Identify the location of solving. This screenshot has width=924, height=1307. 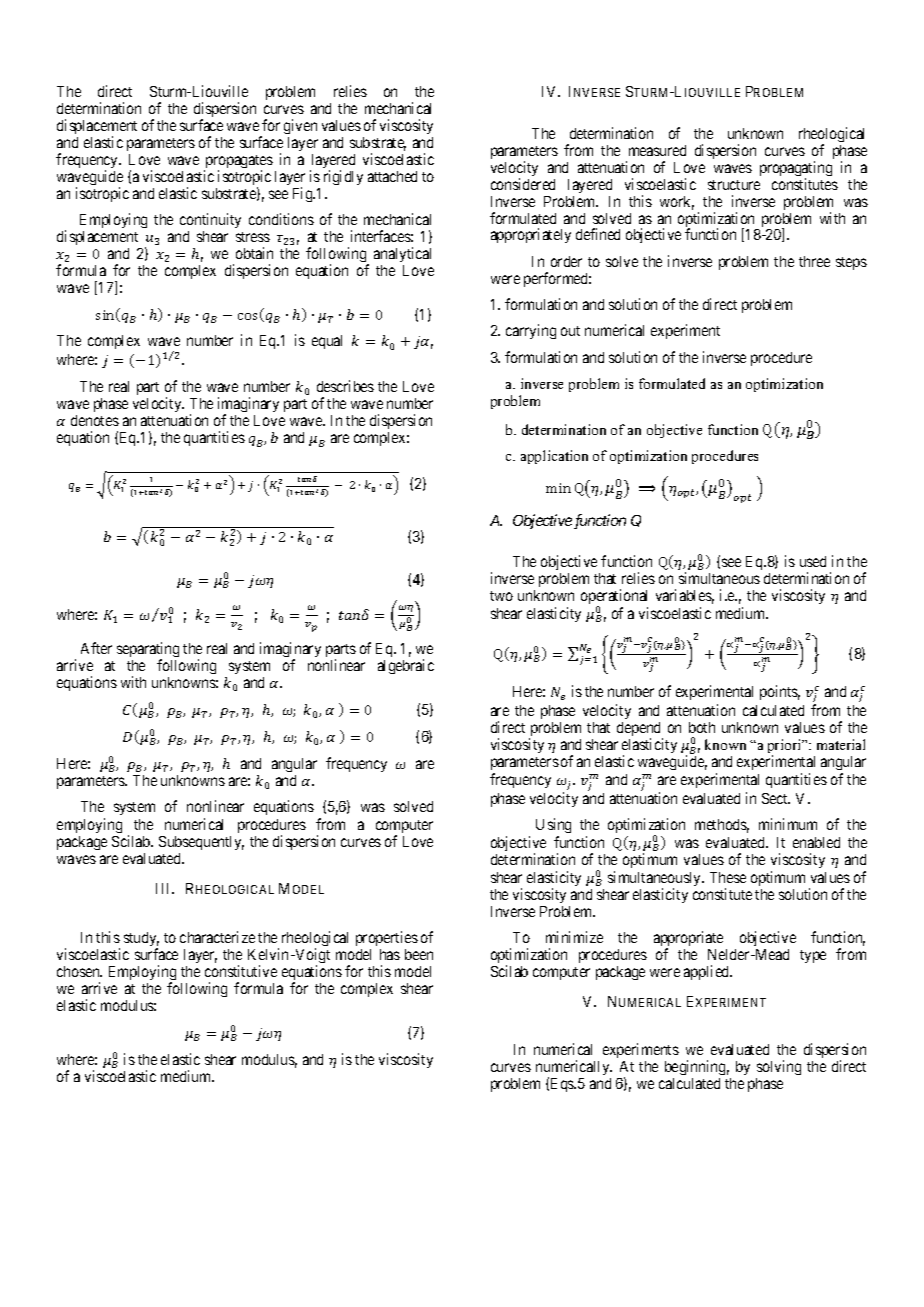
(779, 1067).
